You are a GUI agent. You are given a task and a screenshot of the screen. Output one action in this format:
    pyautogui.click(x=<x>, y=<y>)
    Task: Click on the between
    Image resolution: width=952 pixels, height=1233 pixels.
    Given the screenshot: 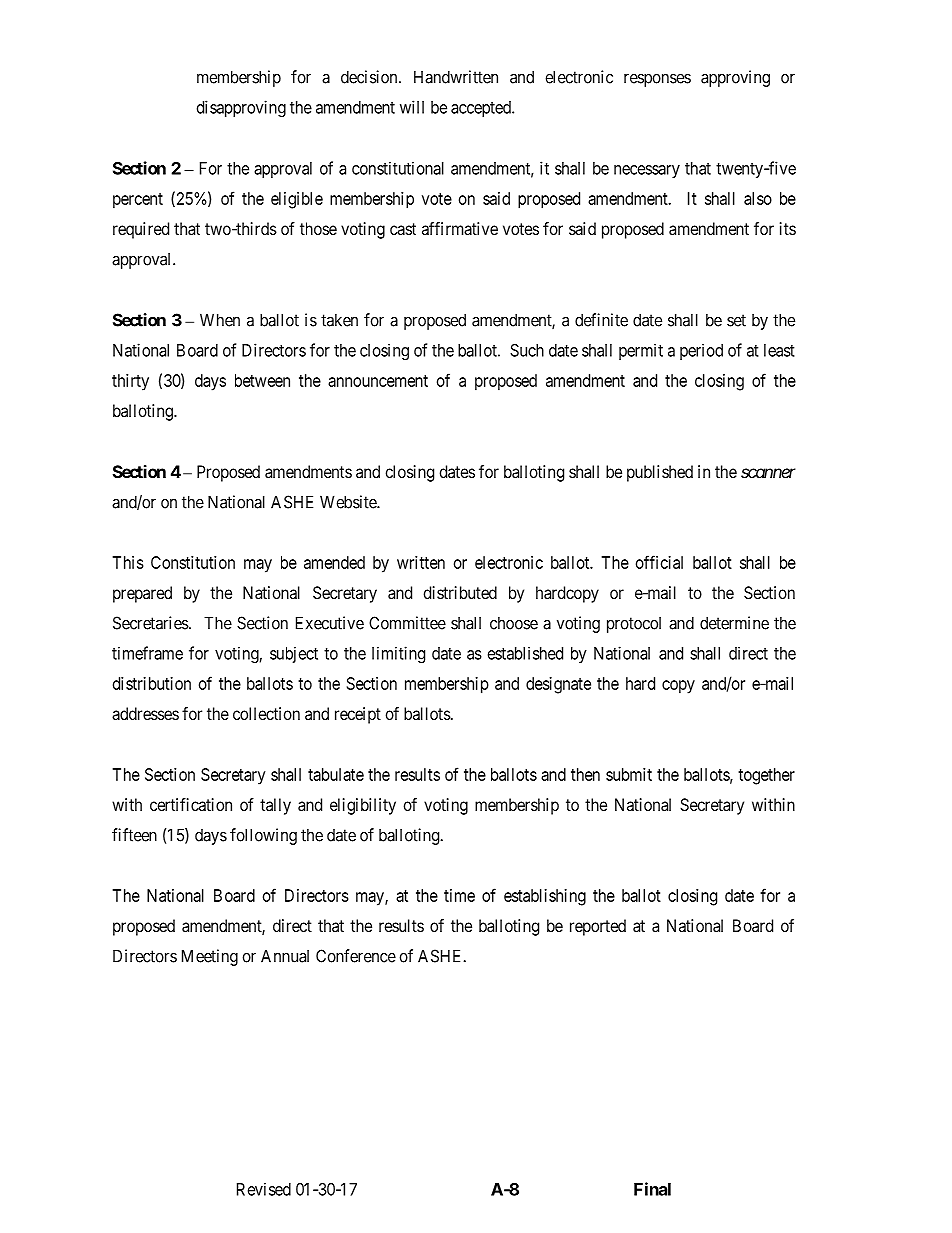 What is the action you would take?
    pyautogui.click(x=262, y=380)
